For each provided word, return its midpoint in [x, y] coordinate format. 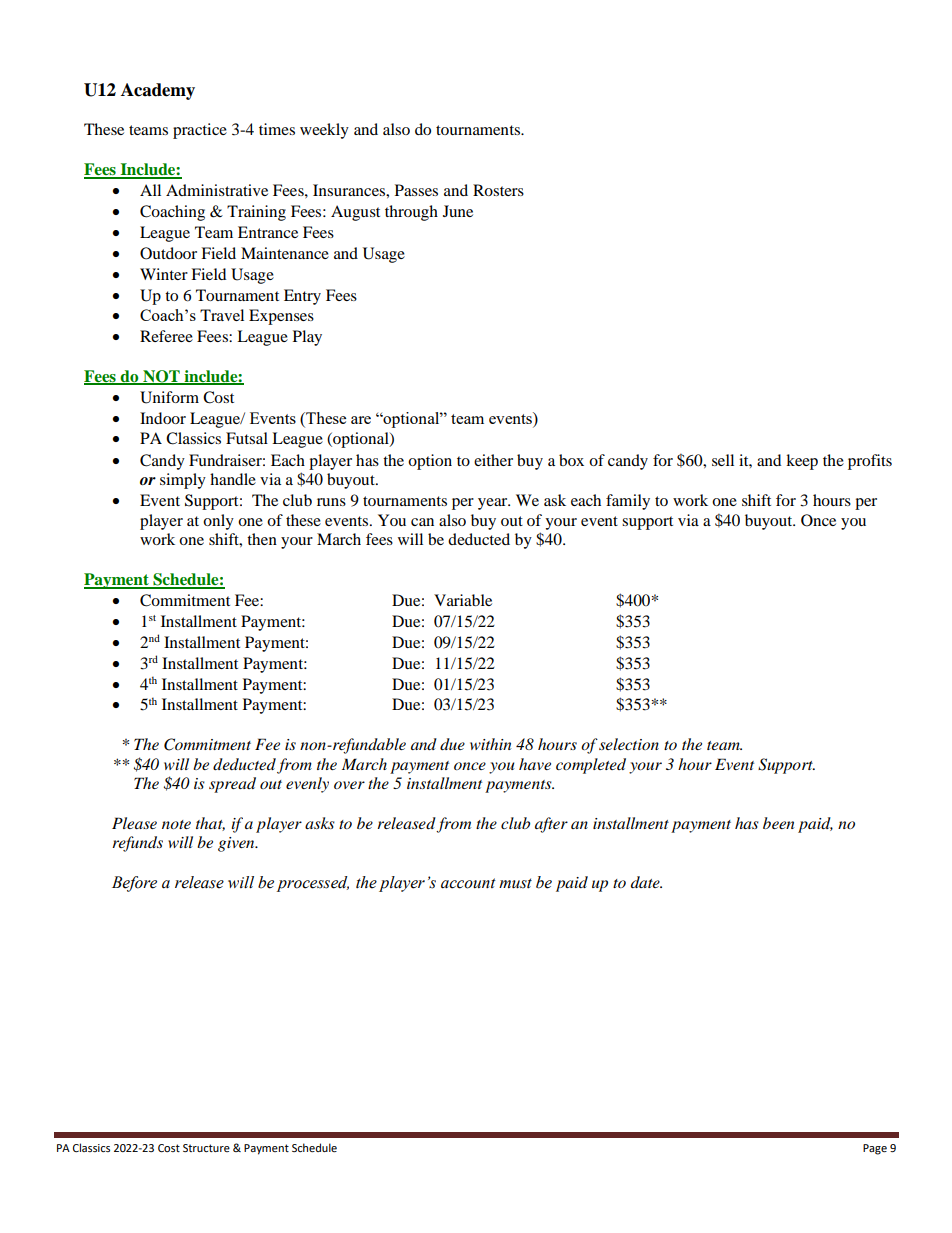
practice [200, 131]
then [262, 539]
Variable [463, 600]
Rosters [498, 190]
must [515, 883]
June [458, 211]
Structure [206, 1148]
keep [802, 462]
